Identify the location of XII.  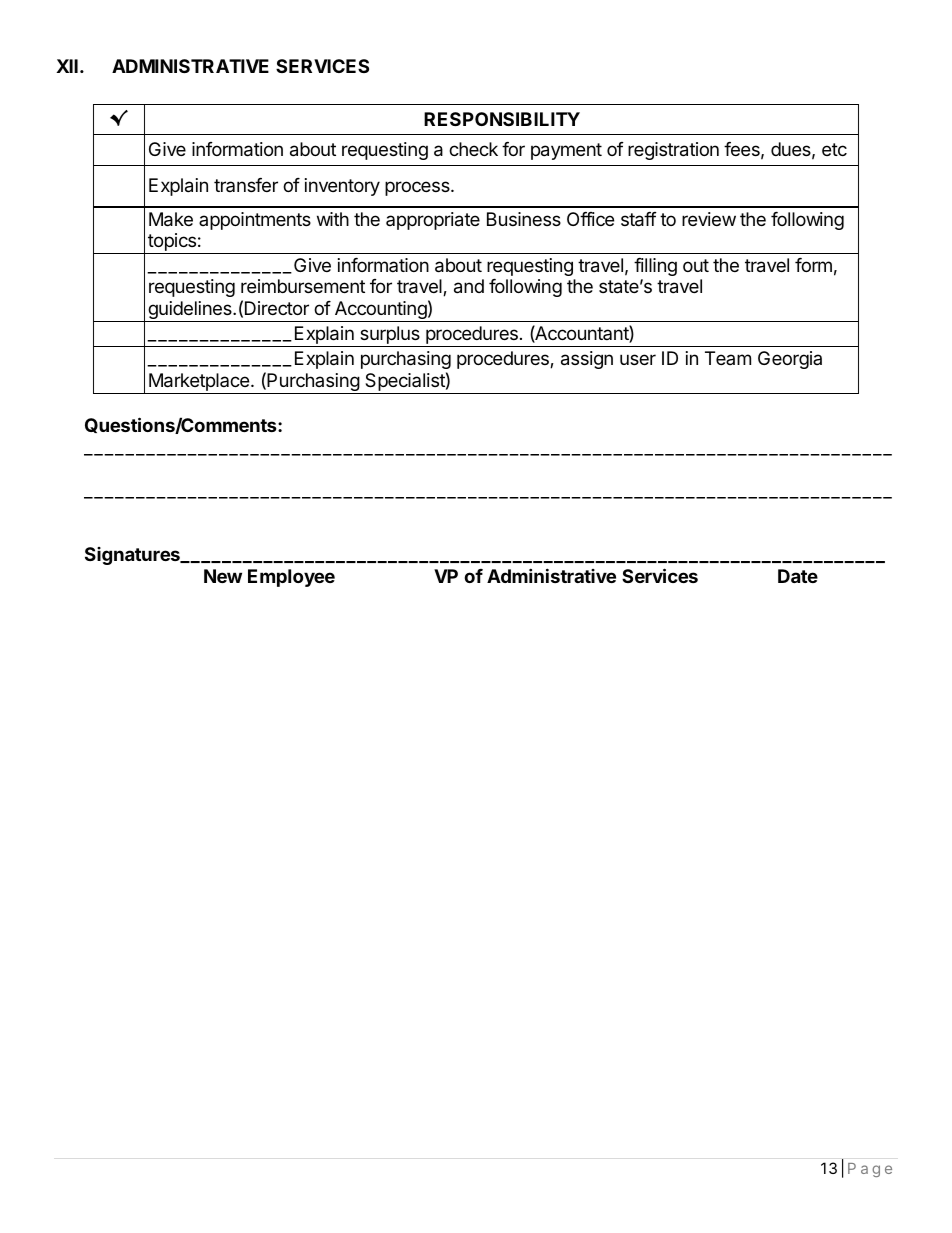
(67, 66).
